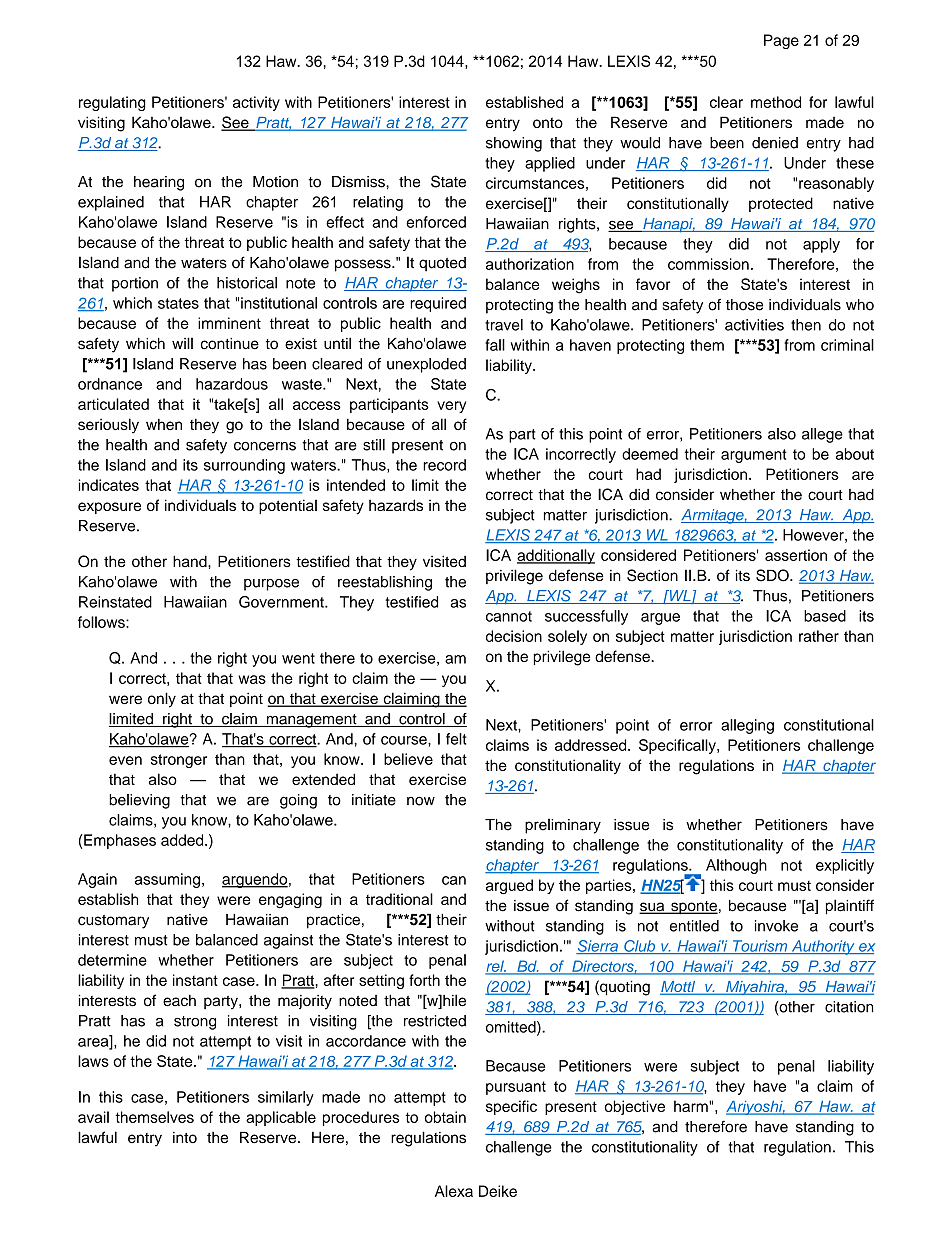  Describe the element at coordinates (162, 700) in the screenshot. I see `only` at that location.
